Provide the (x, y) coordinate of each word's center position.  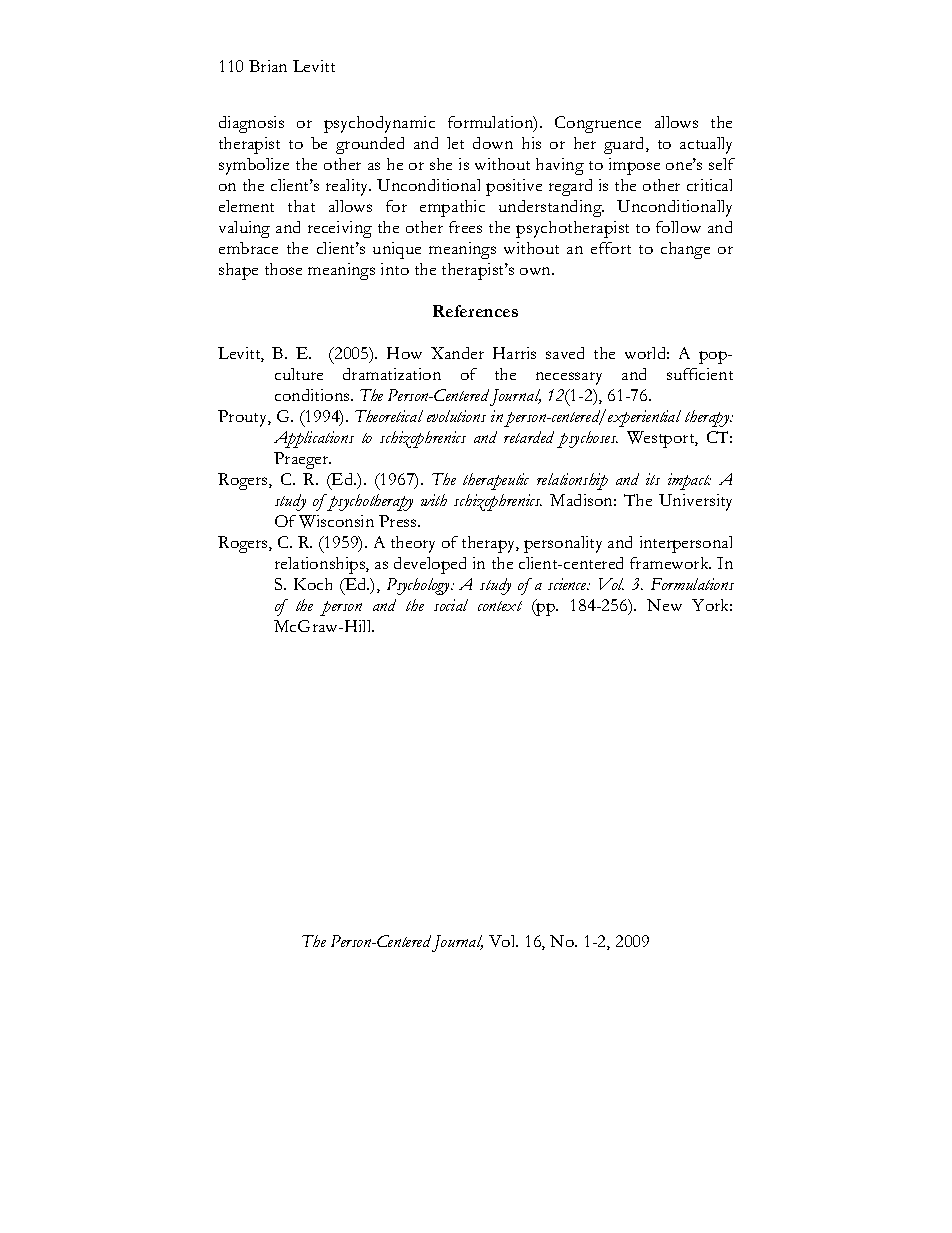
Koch (313, 584)
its (653, 479)
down (493, 143)
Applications (314, 439)
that (301, 206)
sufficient (700, 374)
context (500, 606)
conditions (313, 395)
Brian (268, 66)
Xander (457, 353)
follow (678, 227)
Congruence (598, 124)
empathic (452, 208)
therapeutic (496, 481)
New (664, 605)
